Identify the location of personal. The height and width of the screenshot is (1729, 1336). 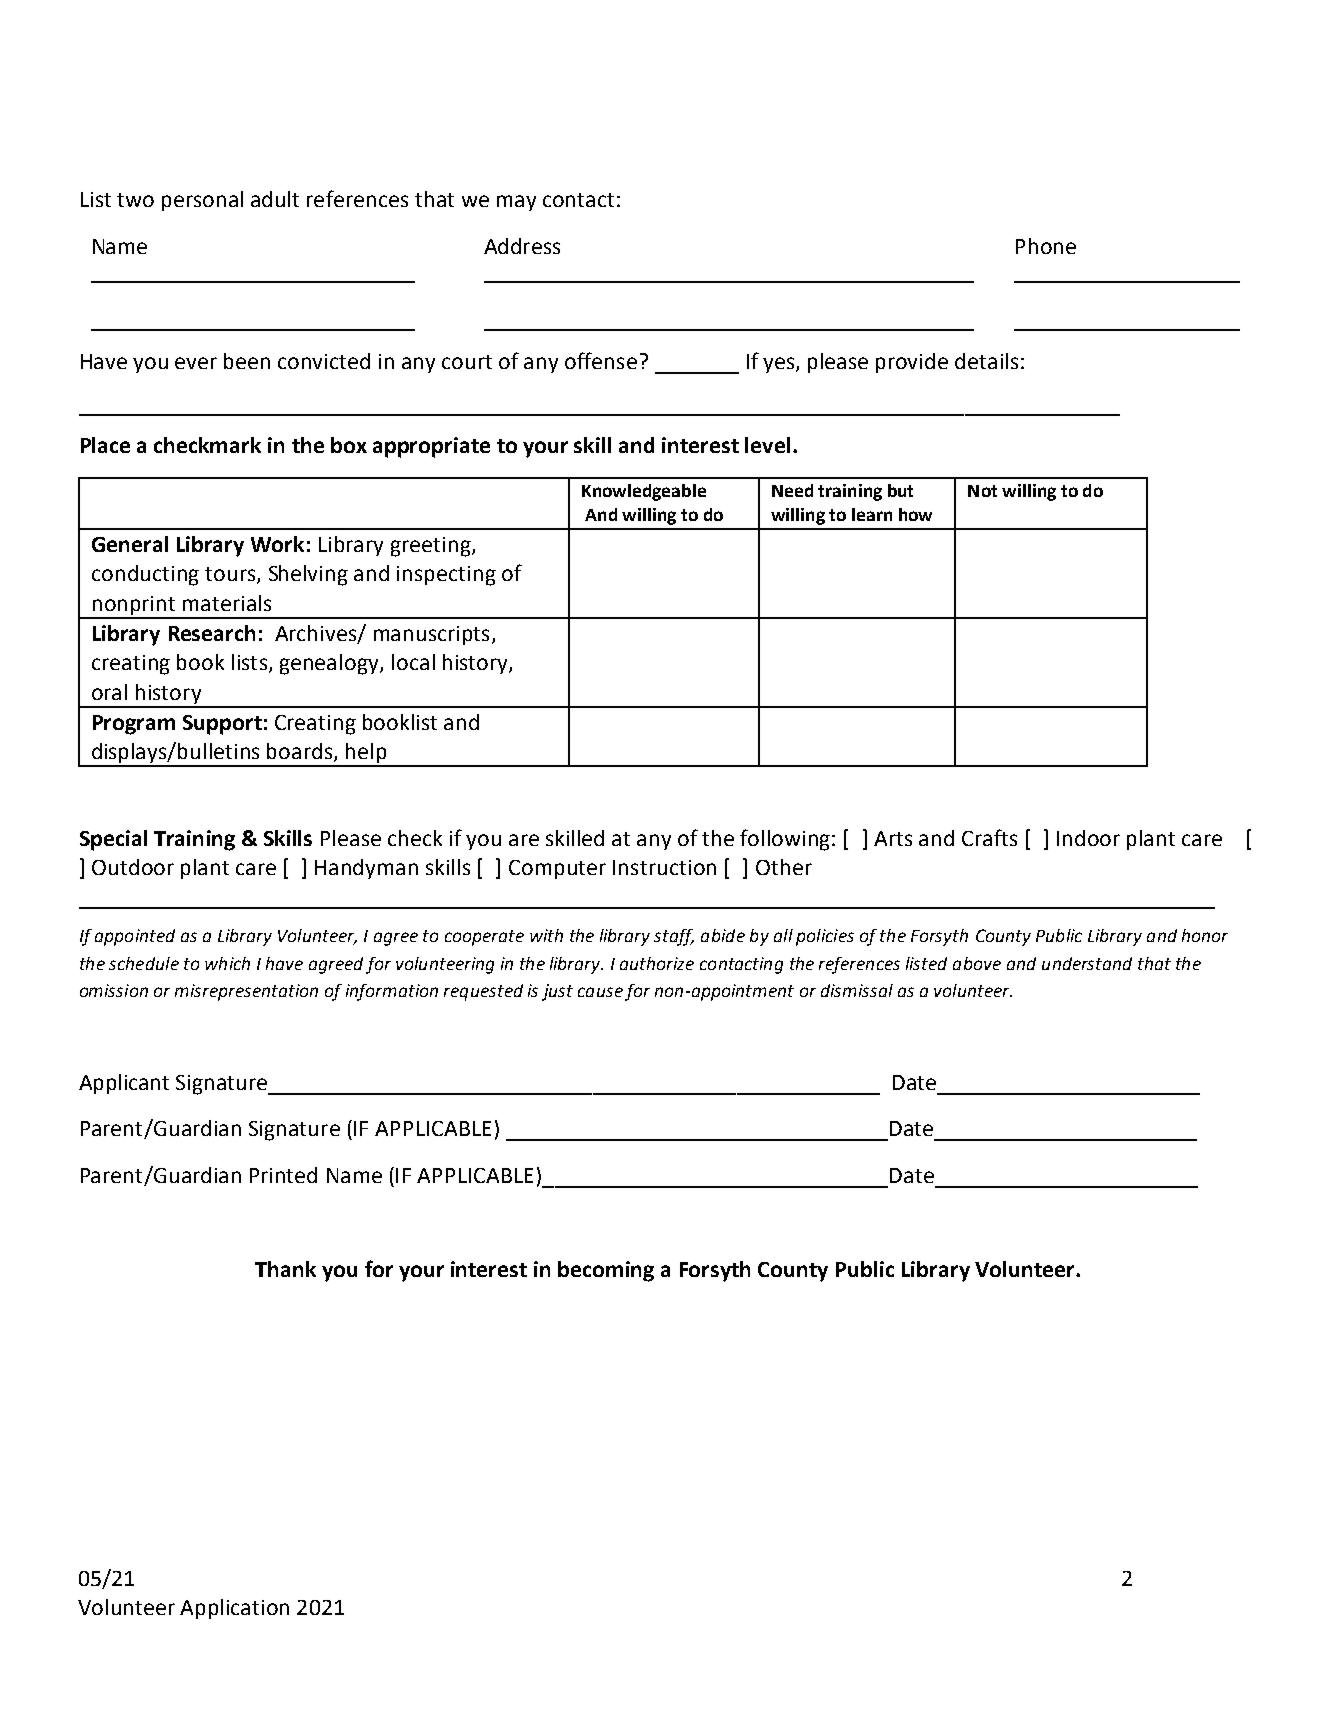
(202, 201).
